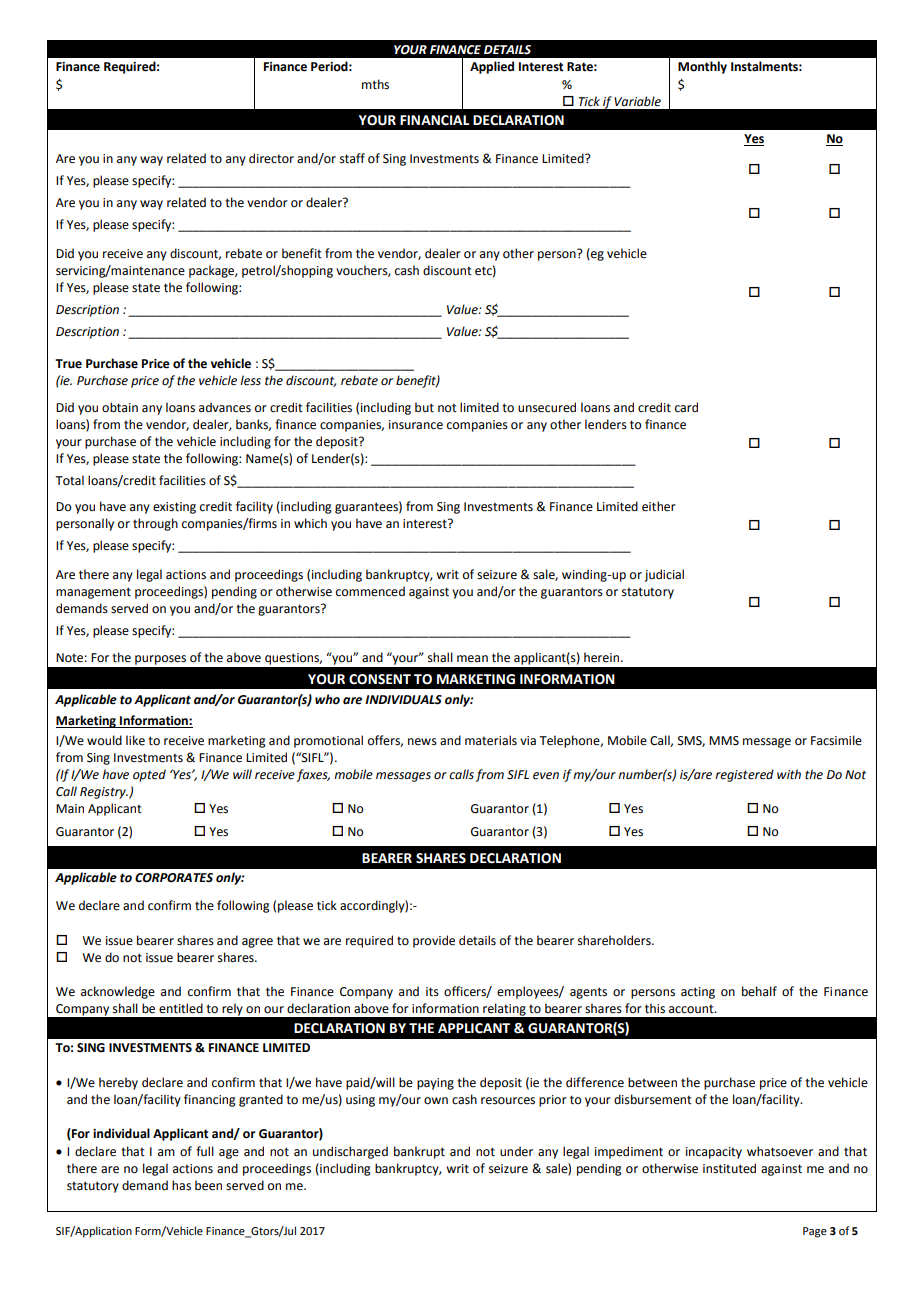  I want to click on registered, so click(744, 775).
